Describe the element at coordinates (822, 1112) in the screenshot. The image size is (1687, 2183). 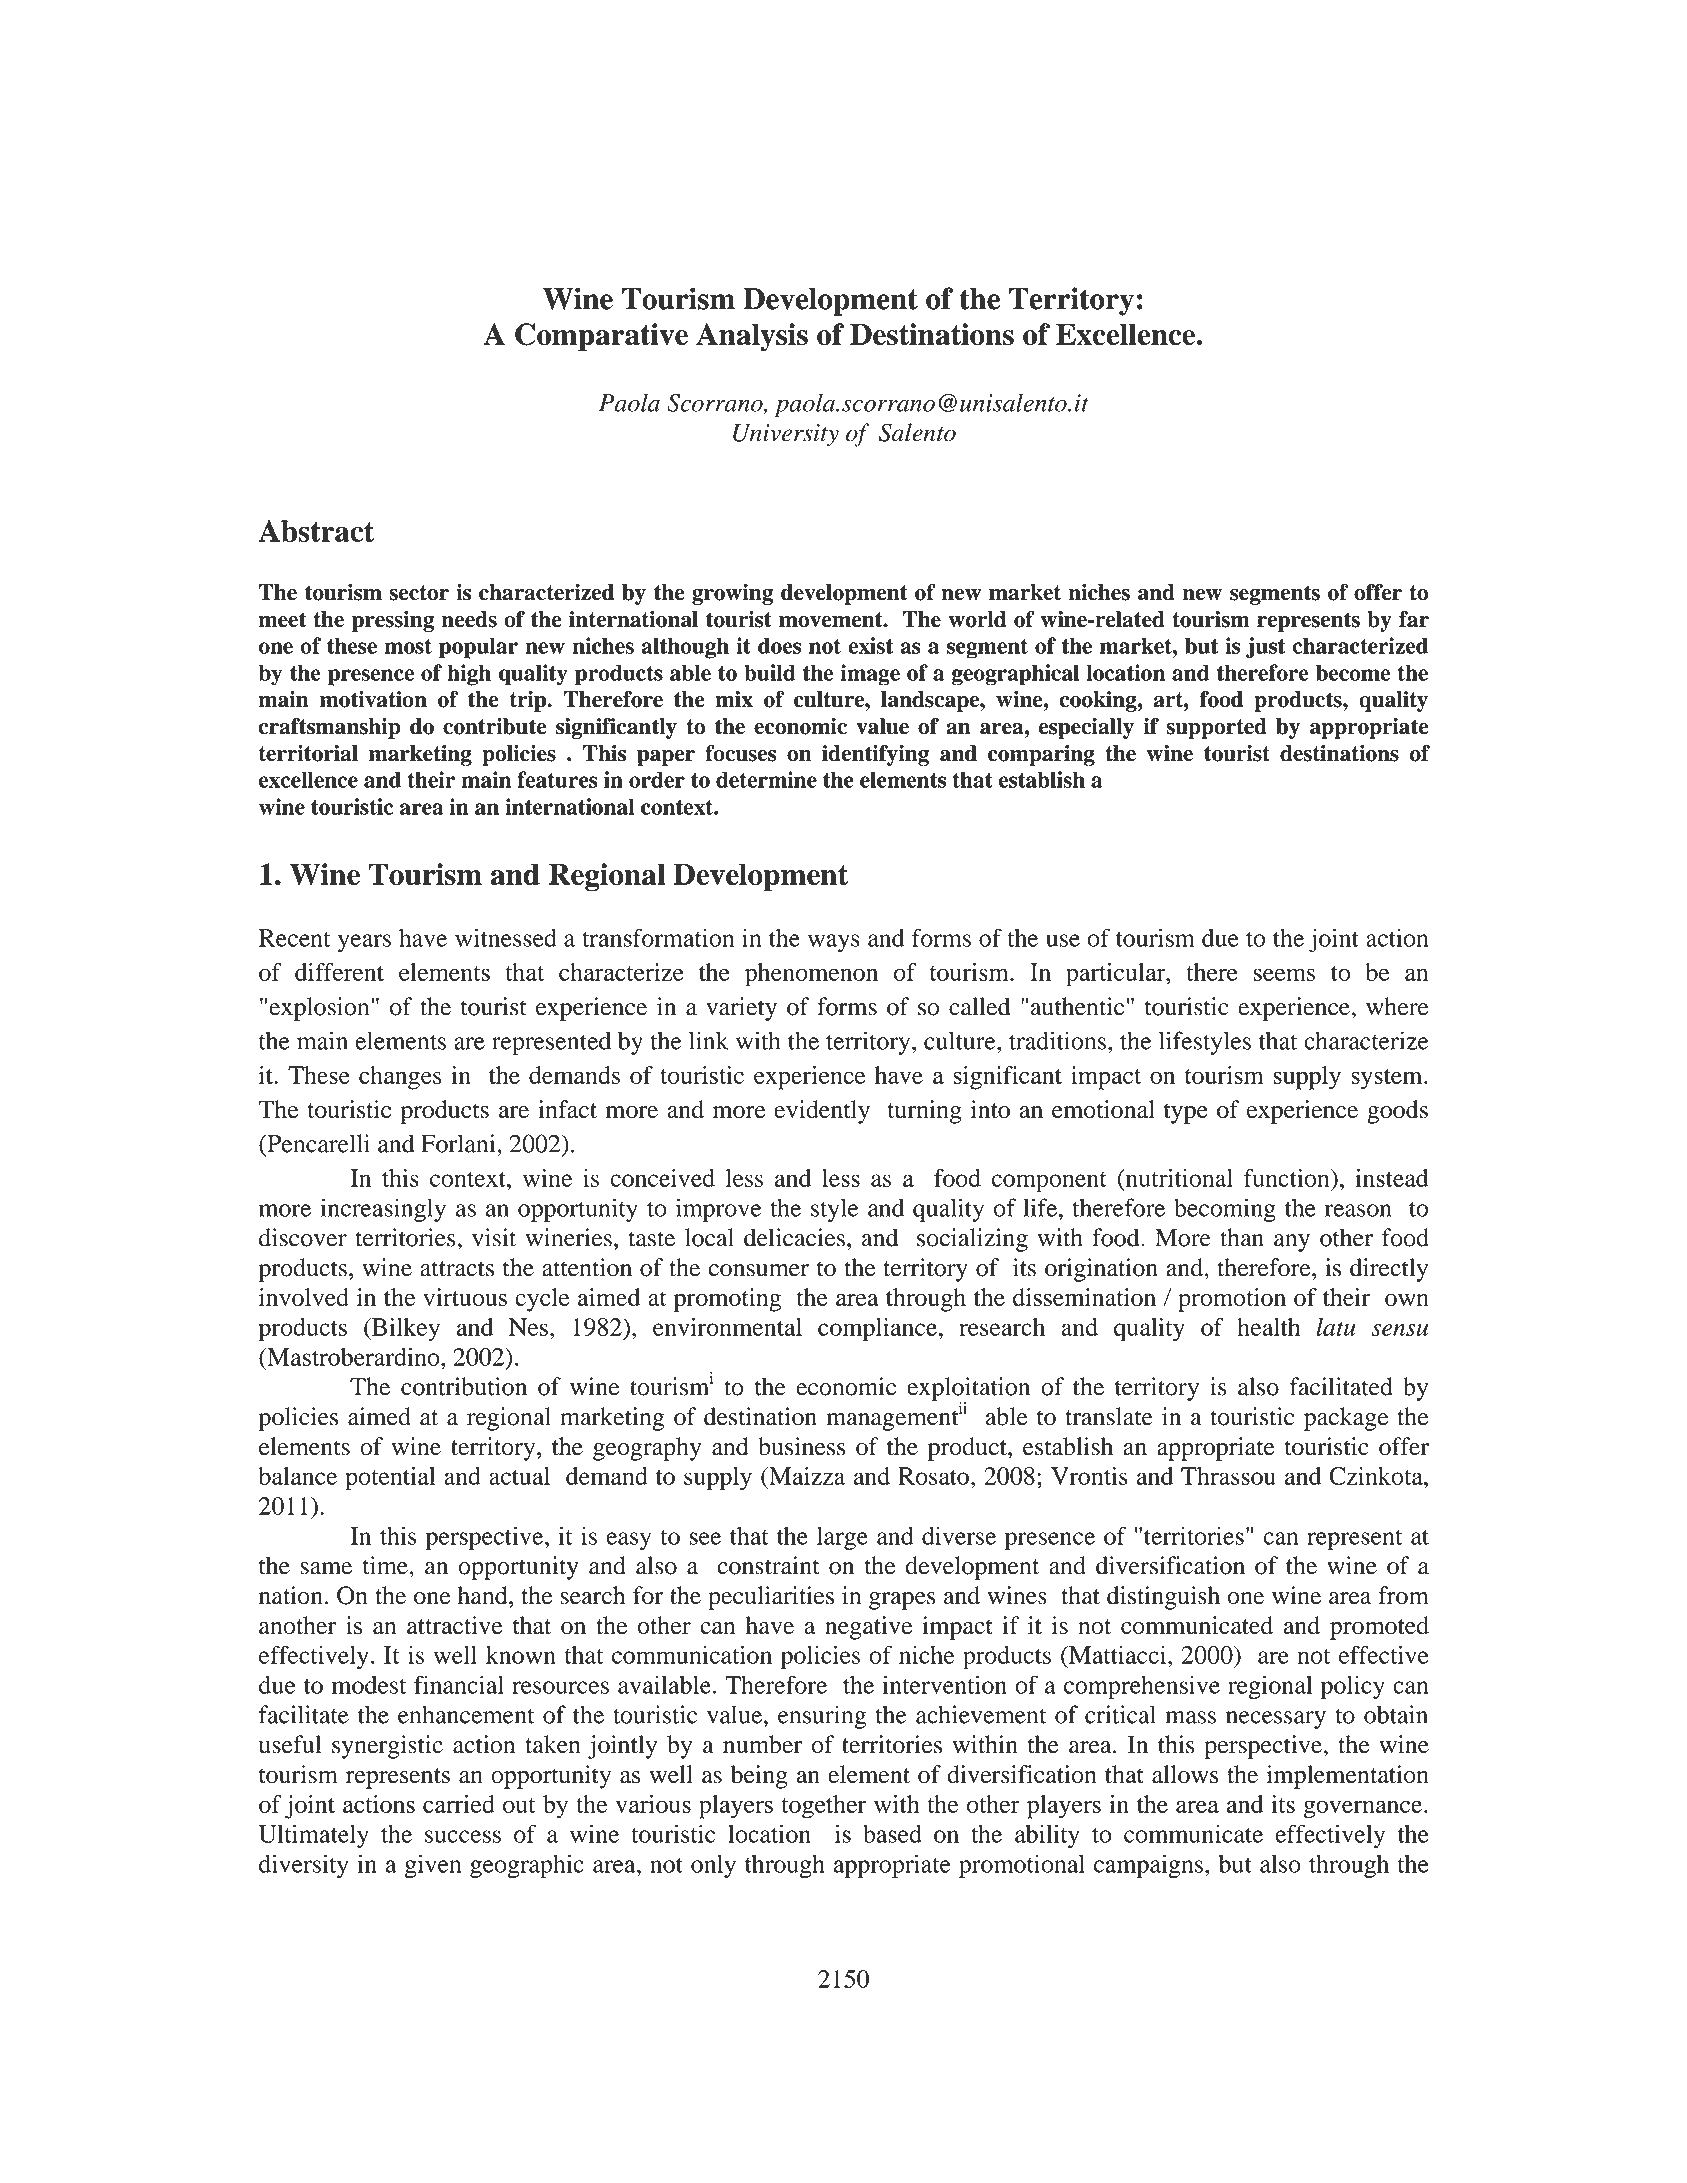
I see `evidently` at that location.
